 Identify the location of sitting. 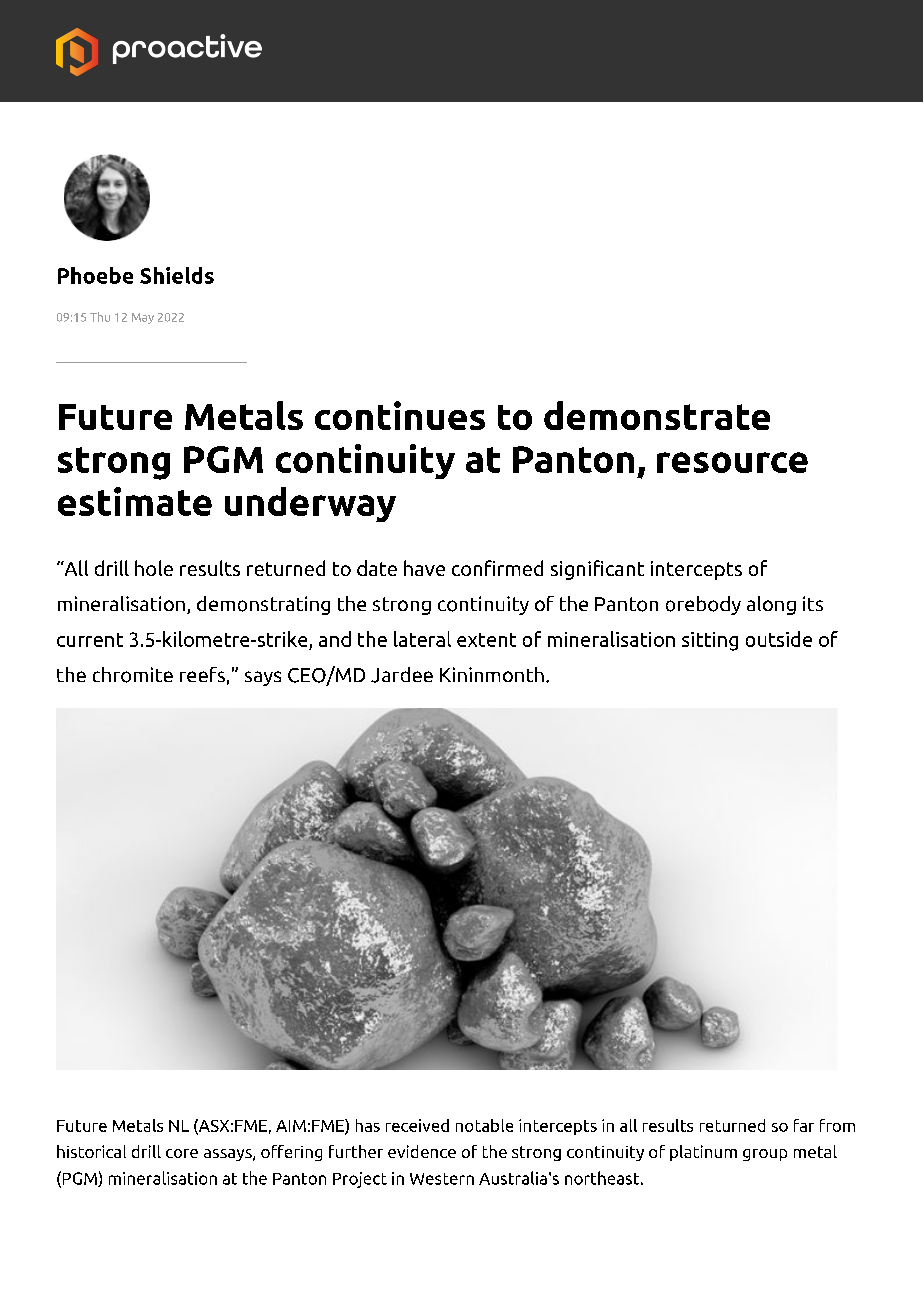
(710, 641).
